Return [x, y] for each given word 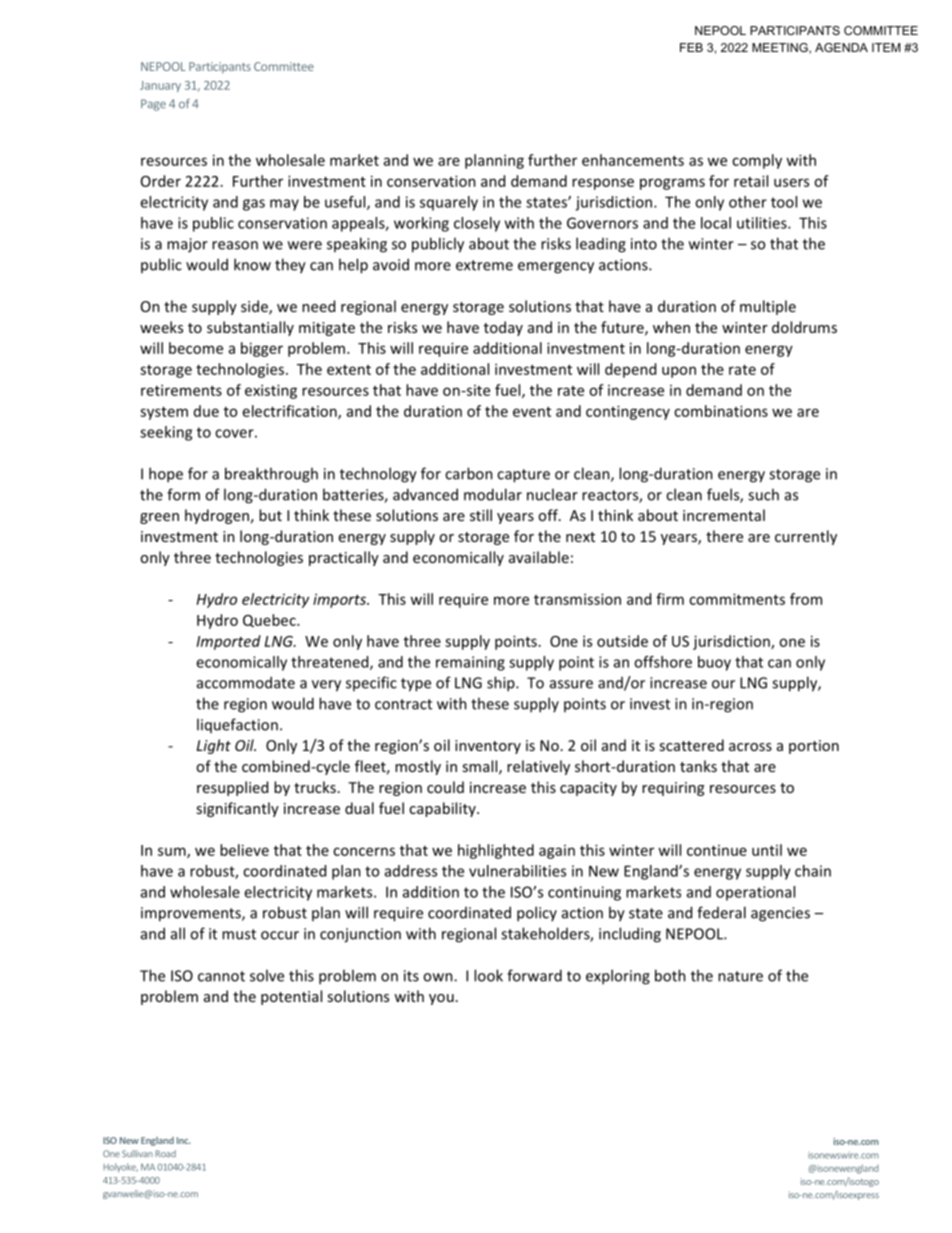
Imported [229, 642]
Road [165, 1153]
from [806, 599]
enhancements [633, 160]
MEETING [781, 48]
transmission [577, 599]
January [160, 86]
